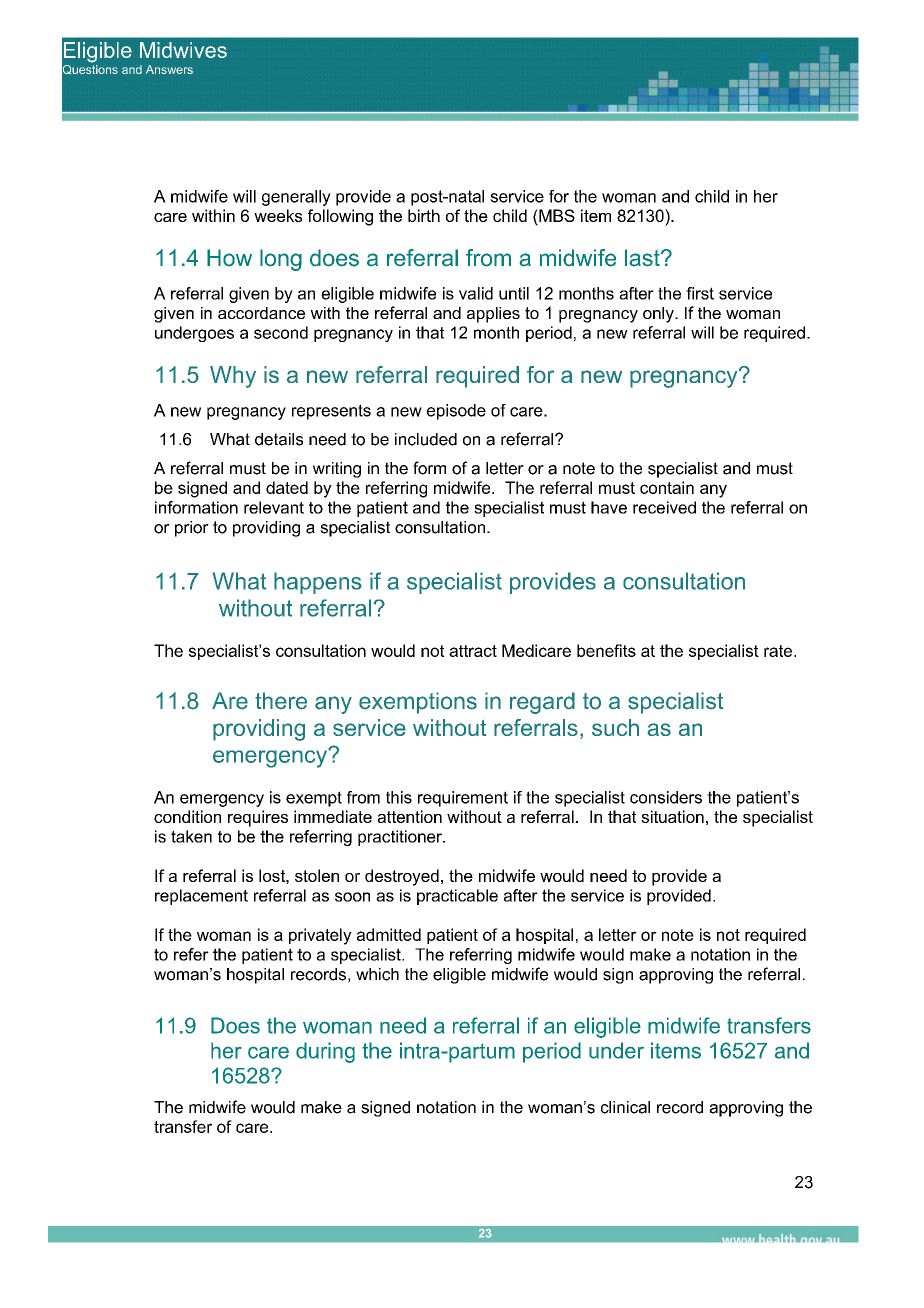 The height and width of the screenshot is (1308, 924). I want to click on which, so click(377, 974).
